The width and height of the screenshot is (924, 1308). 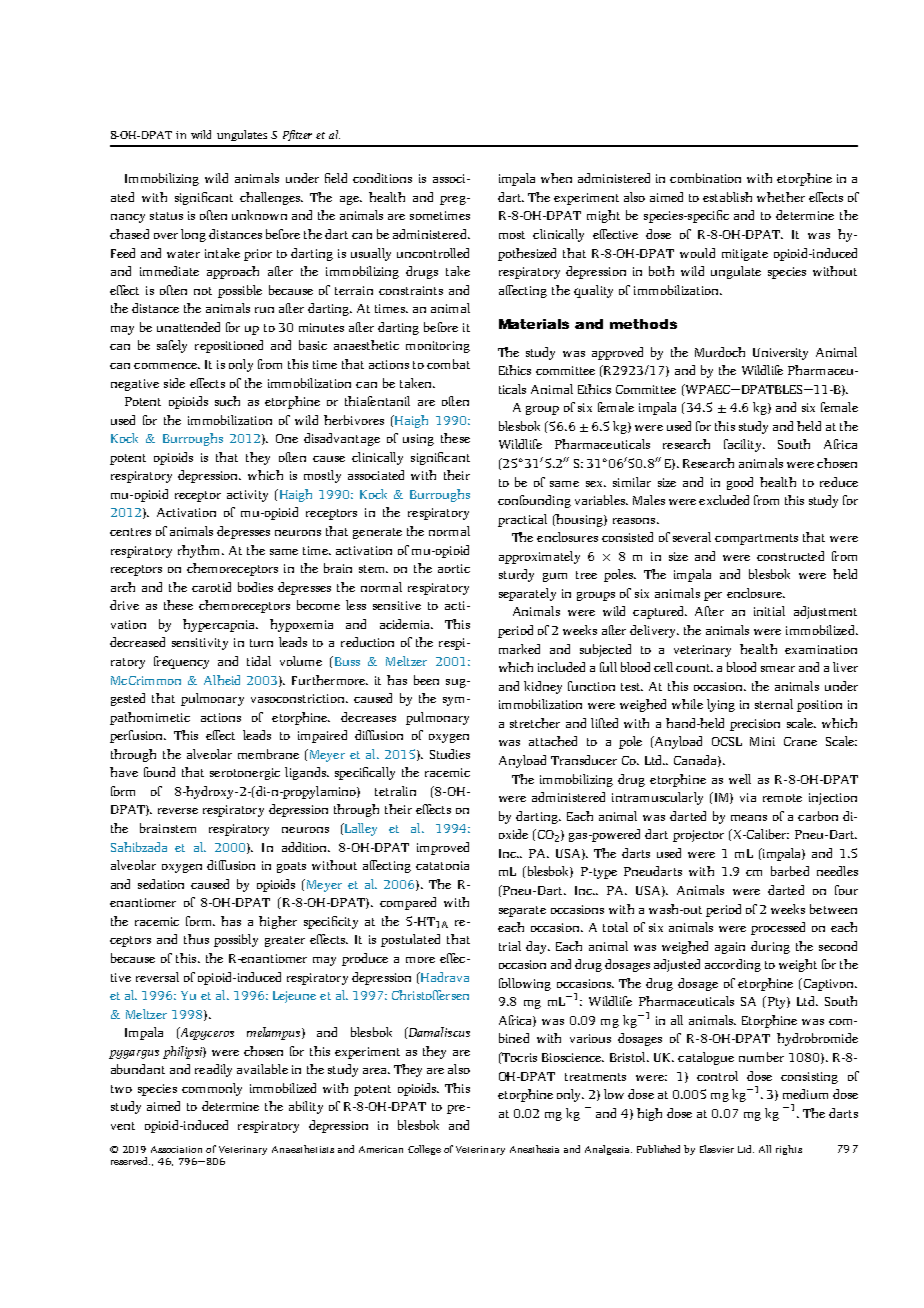 I want to click on long, so click(x=193, y=235).
